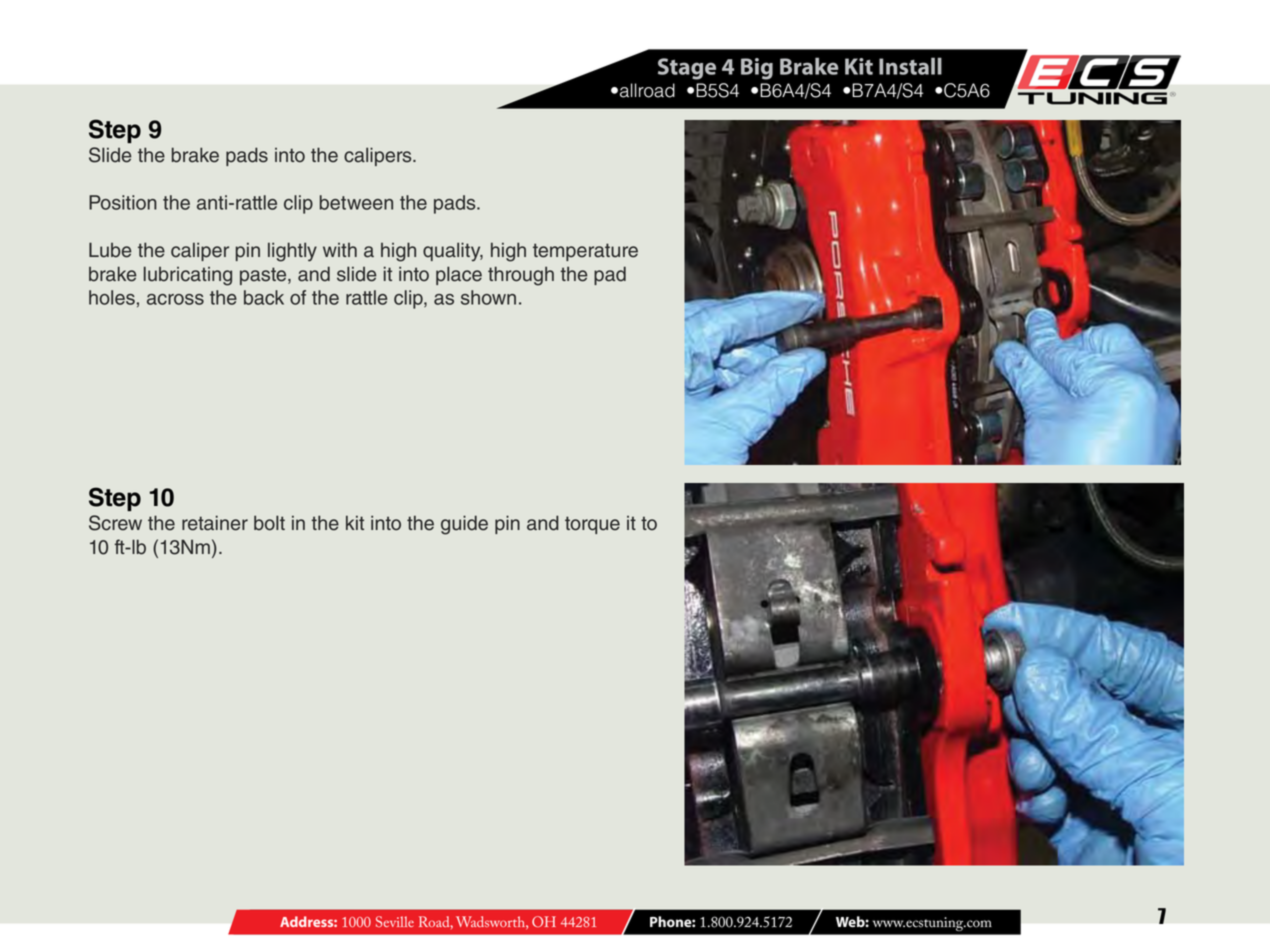 The width and height of the image is (1270, 952). Describe the element at coordinates (757, 69) in the image. I see `Big` at that location.
